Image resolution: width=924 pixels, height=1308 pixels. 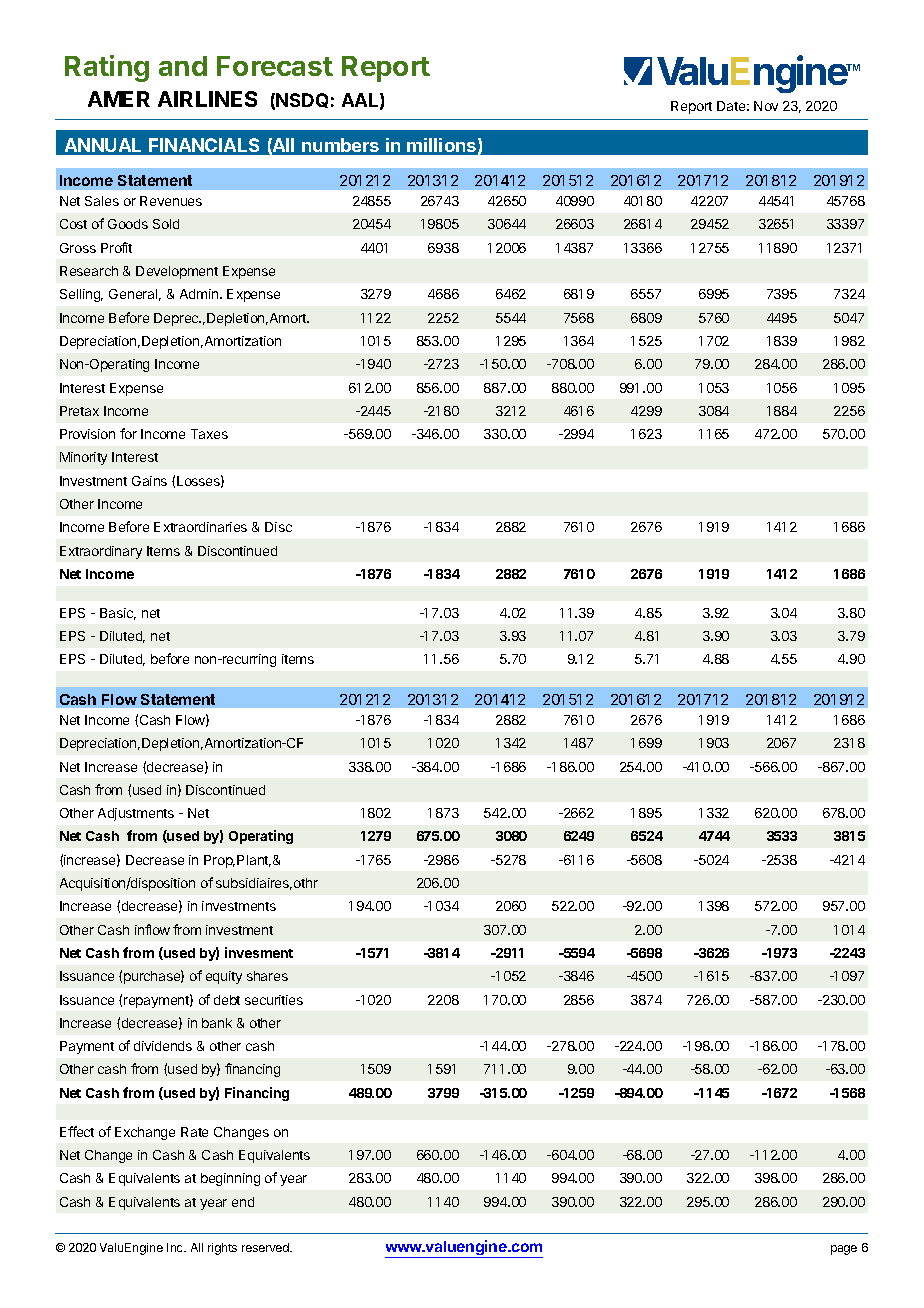 I want to click on Taxes, so click(x=209, y=434).
